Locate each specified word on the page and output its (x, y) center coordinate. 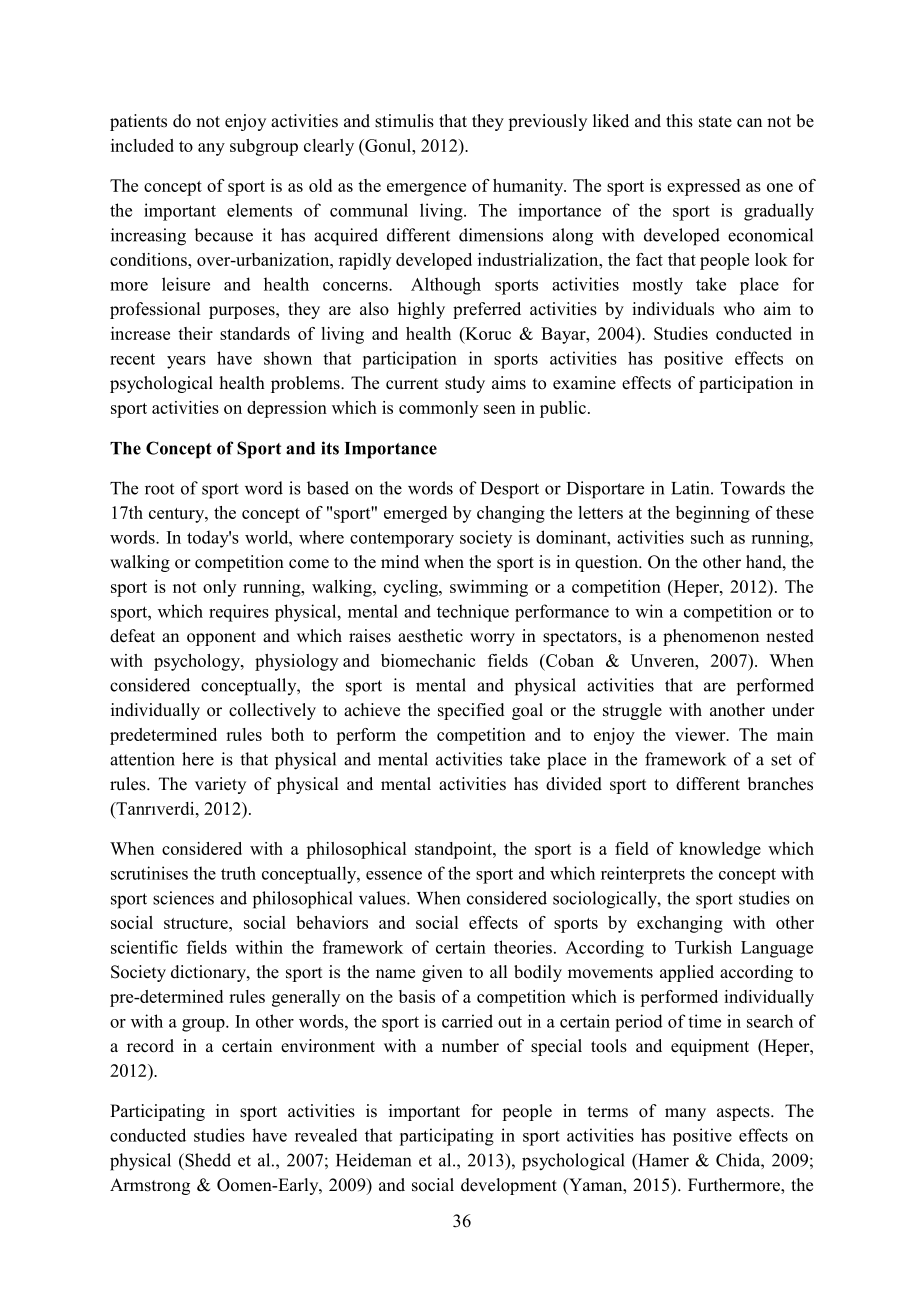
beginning (713, 514)
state (715, 122)
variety (220, 785)
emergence (426, 189)
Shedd (207, 1160)
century (178, 515)
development (509, 1186)
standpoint (454, 850)
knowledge (720, 850)
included (142, 145)
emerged (415, 514)
